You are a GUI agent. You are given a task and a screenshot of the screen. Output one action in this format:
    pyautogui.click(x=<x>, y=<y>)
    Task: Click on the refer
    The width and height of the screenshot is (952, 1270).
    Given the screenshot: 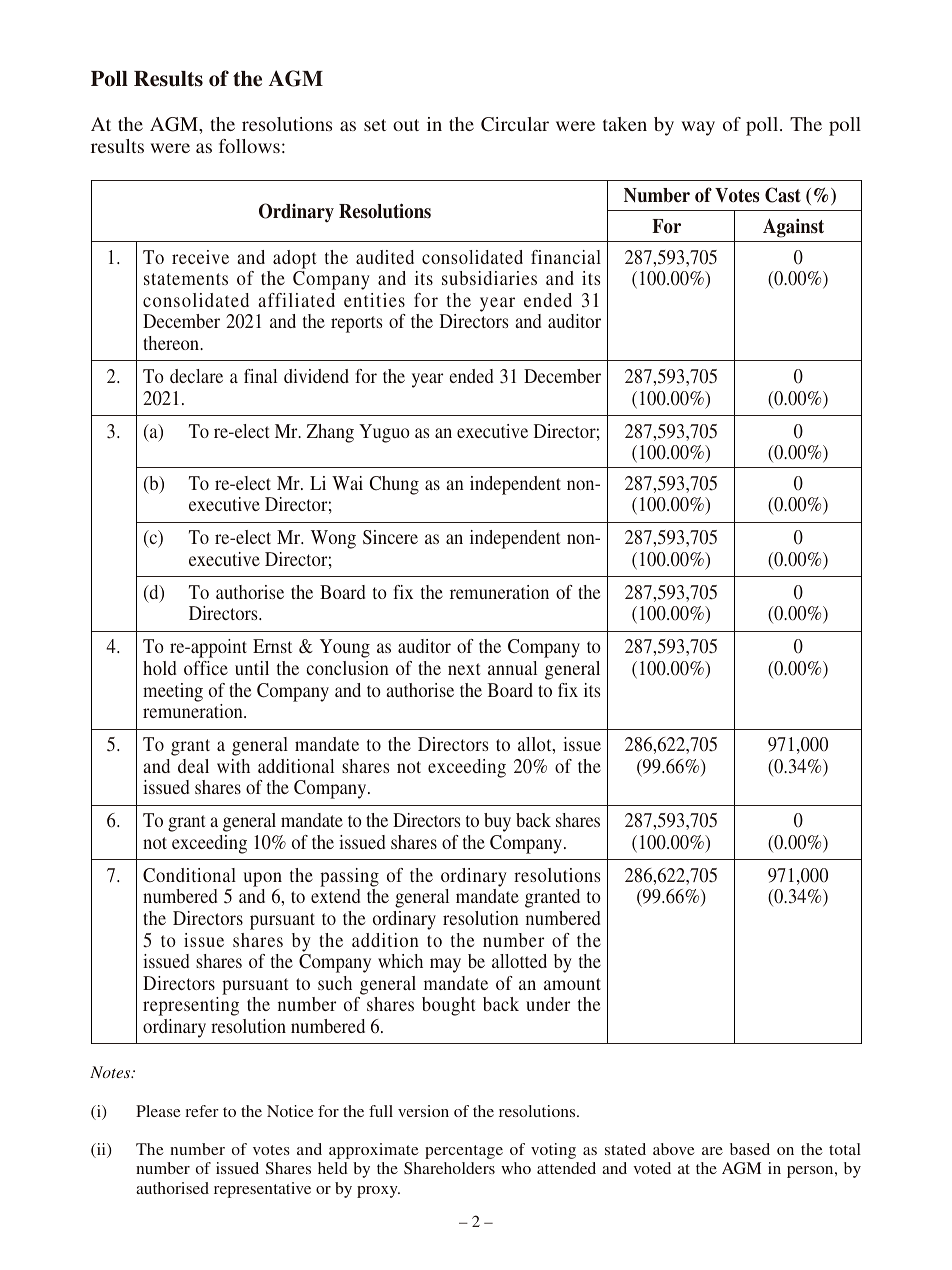 What is the action you would take?
    pyautogui.click(x=202, y=1111)
